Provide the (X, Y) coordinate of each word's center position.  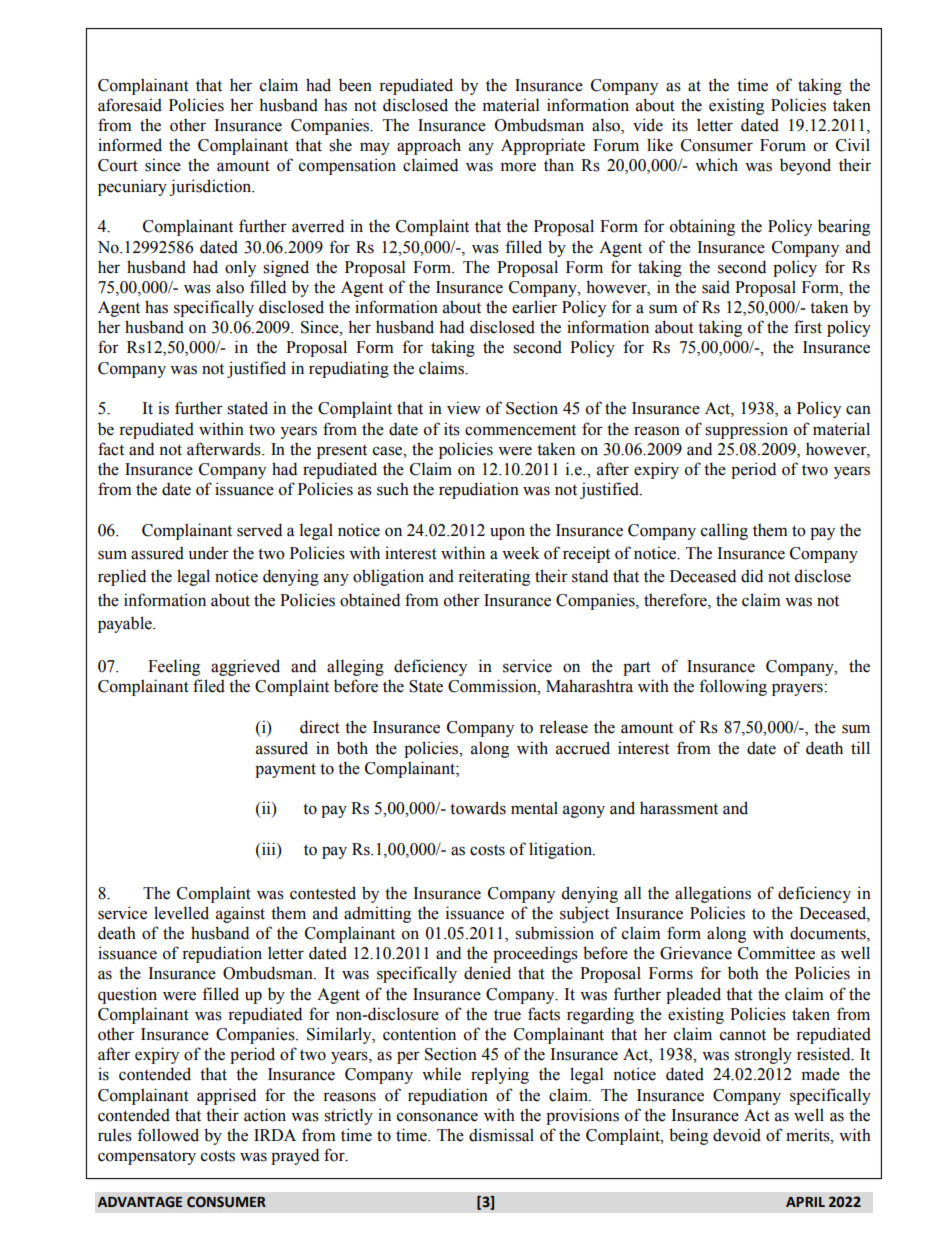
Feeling (174, 667)
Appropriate (543, 146)
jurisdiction (211, 187)
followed (168, 1135)
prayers (797, 689)
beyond (805, 166)
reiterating (494, 577)
